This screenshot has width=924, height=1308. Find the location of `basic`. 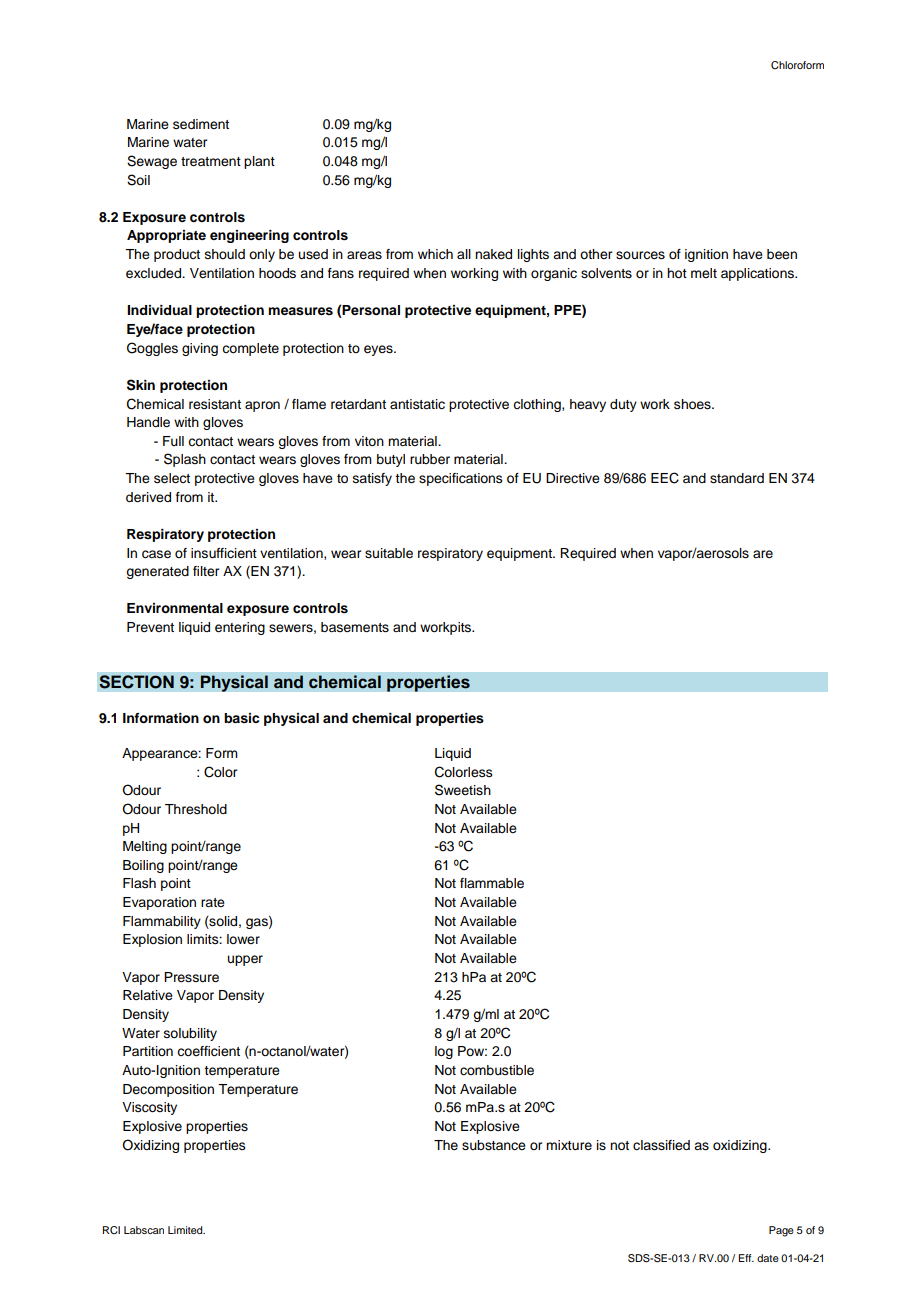

basic is located at coordinates (241, 718).
